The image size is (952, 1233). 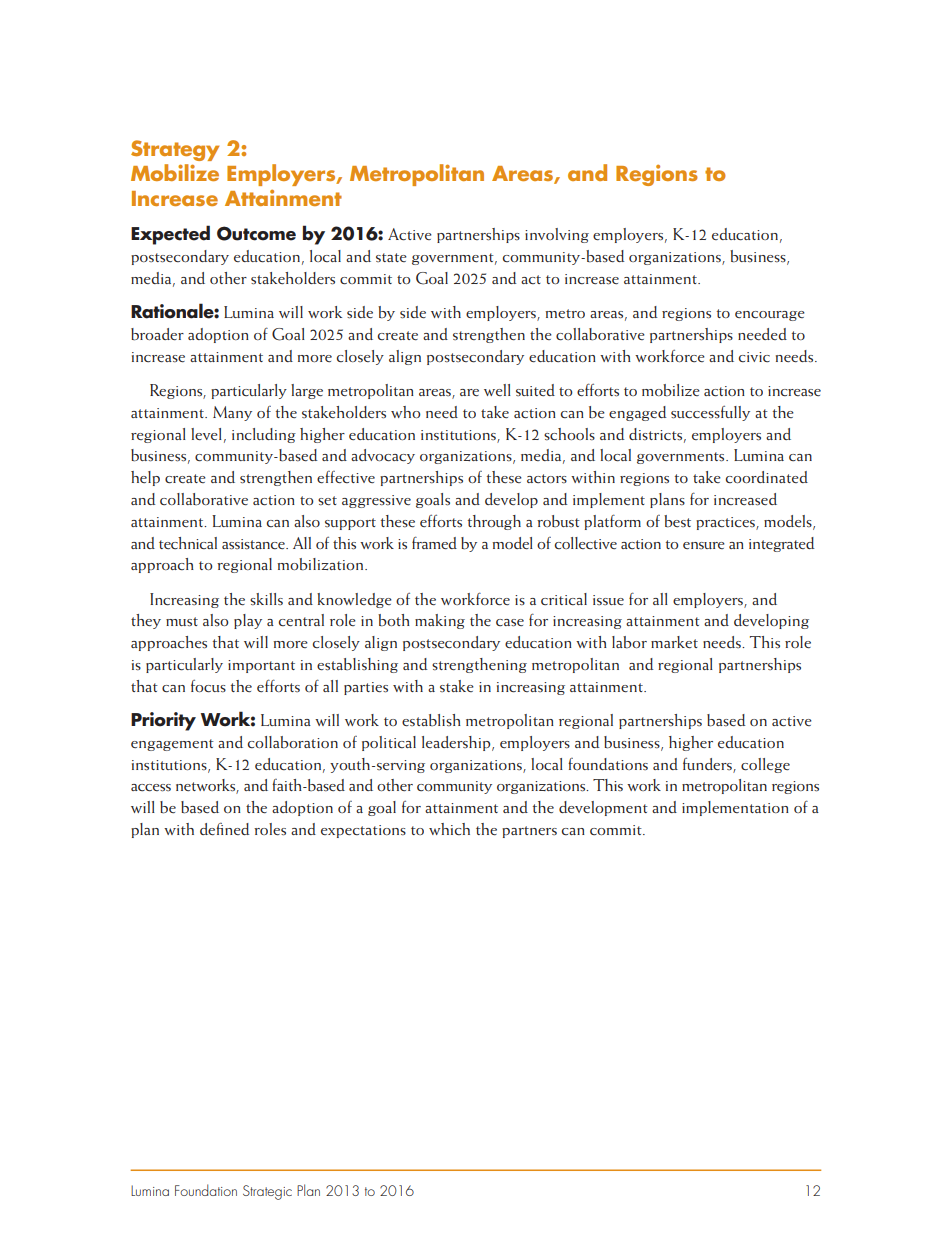 What do you see at coordinates (708, 765) in the document?
I see `funders` at bounding box center [708, 765].
